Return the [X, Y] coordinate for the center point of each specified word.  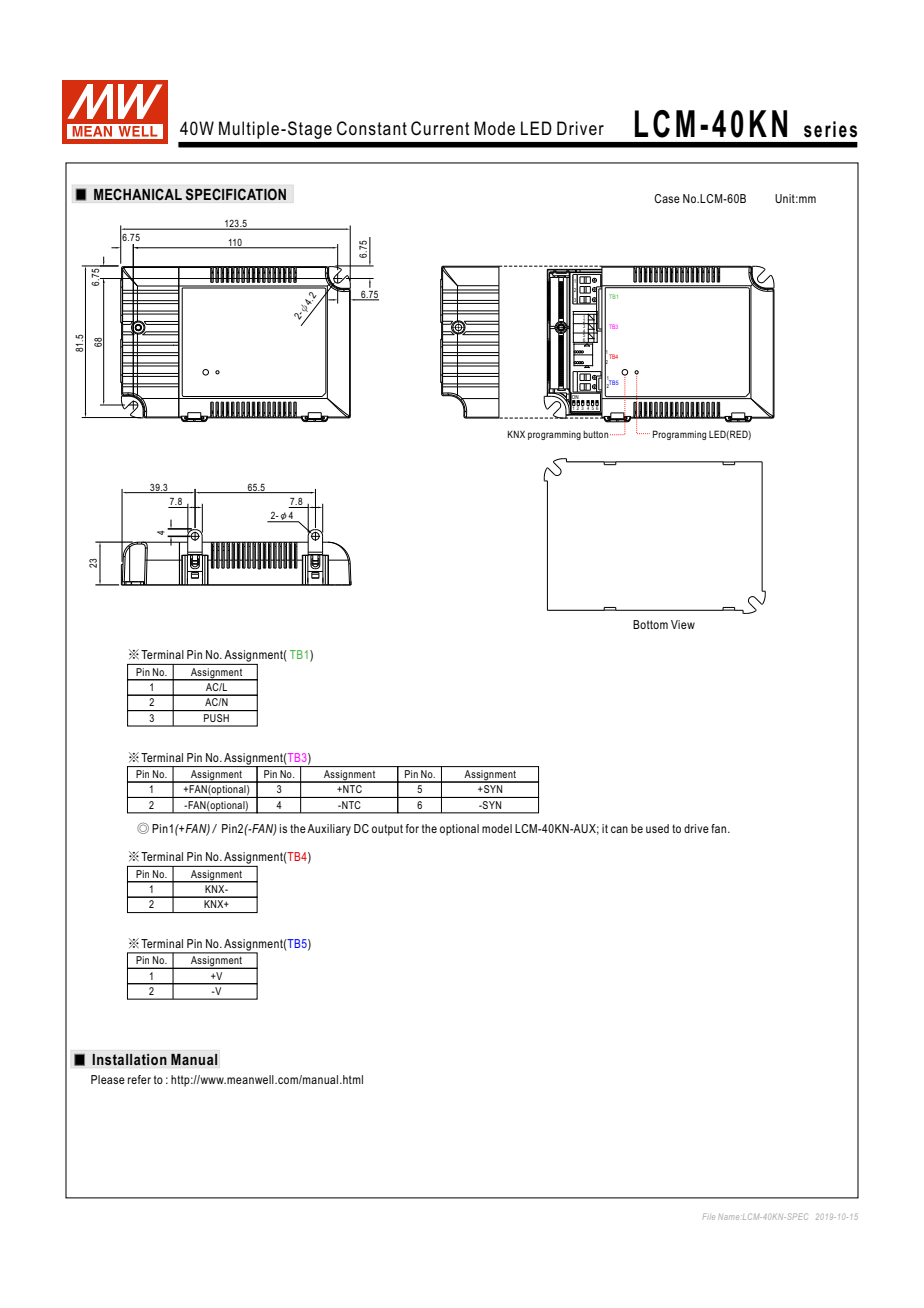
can [619, 829]
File [709, 1216]
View [683, 624]
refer [139, 1079]
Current [440, 128]
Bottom [650, 624]
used [657, 828]
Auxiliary [329, 830]
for [412, 828]
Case [667, 198]
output [387, 830]
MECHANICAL [138, 194]
